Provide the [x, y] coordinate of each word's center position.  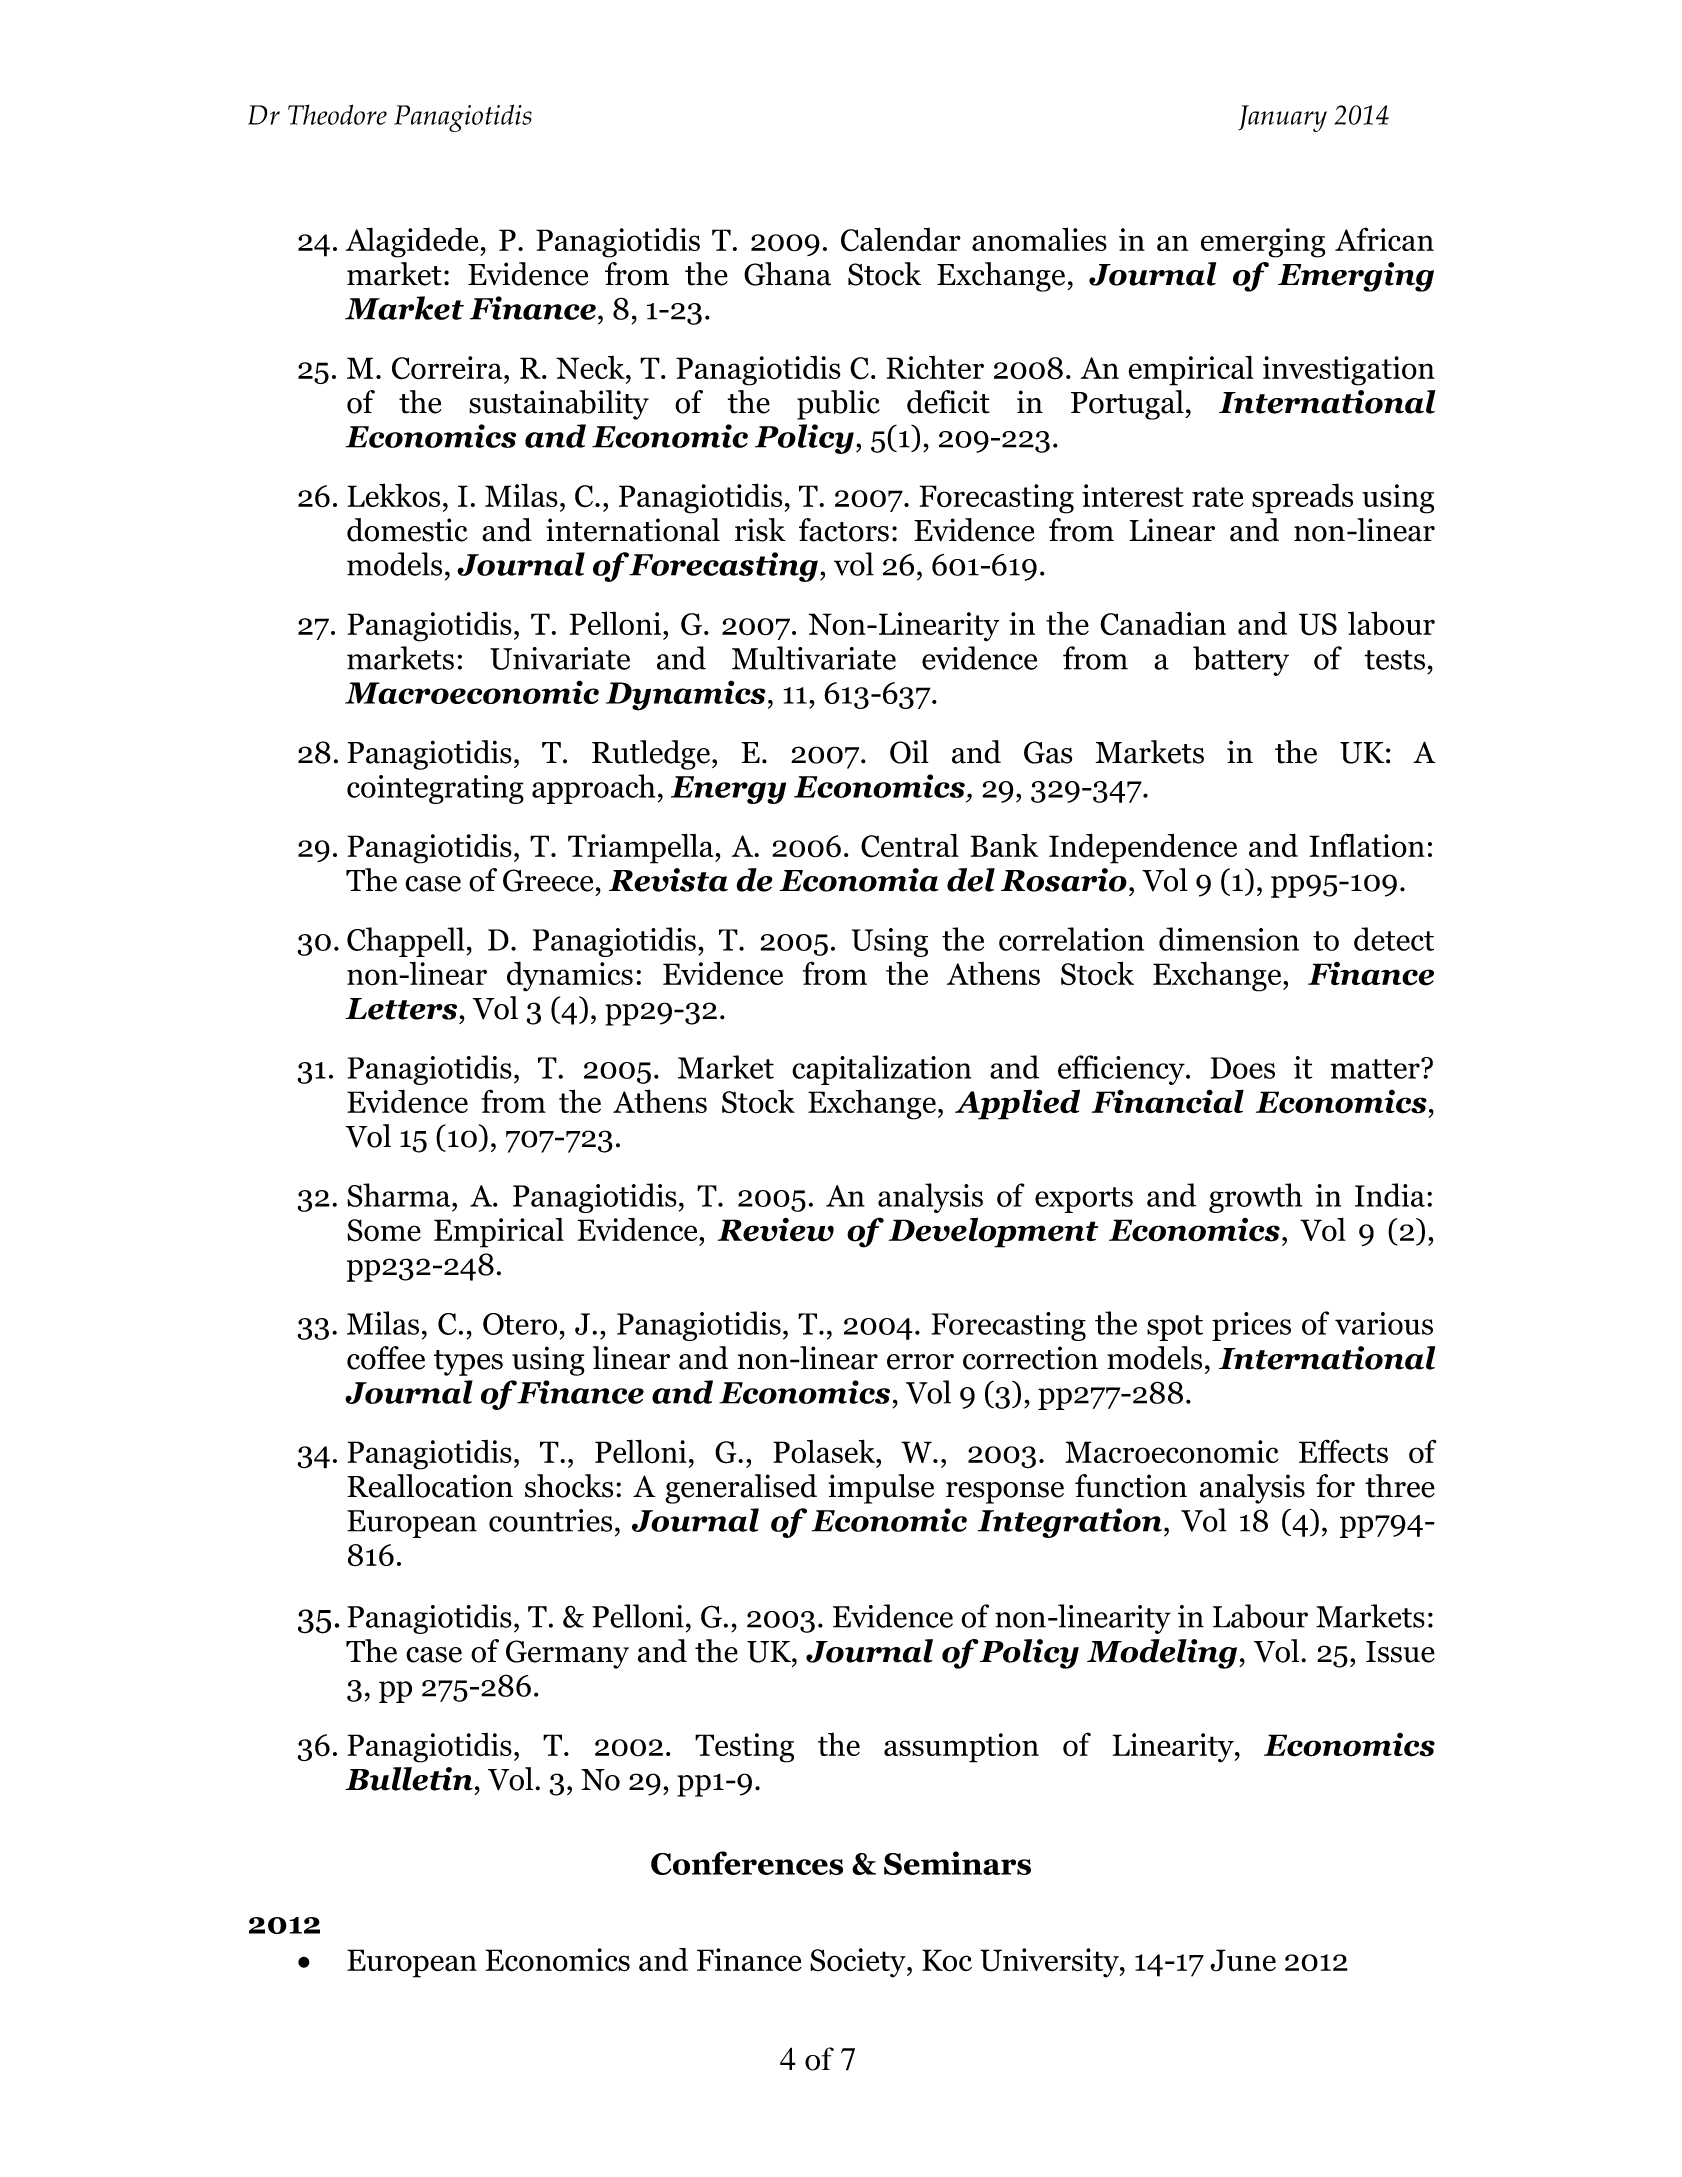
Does [1243, 1068]
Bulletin [409, 1779]
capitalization [882, 1070]
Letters [401, 1009]
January [1282, 118]
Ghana [787, 274]
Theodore [337, 114]
